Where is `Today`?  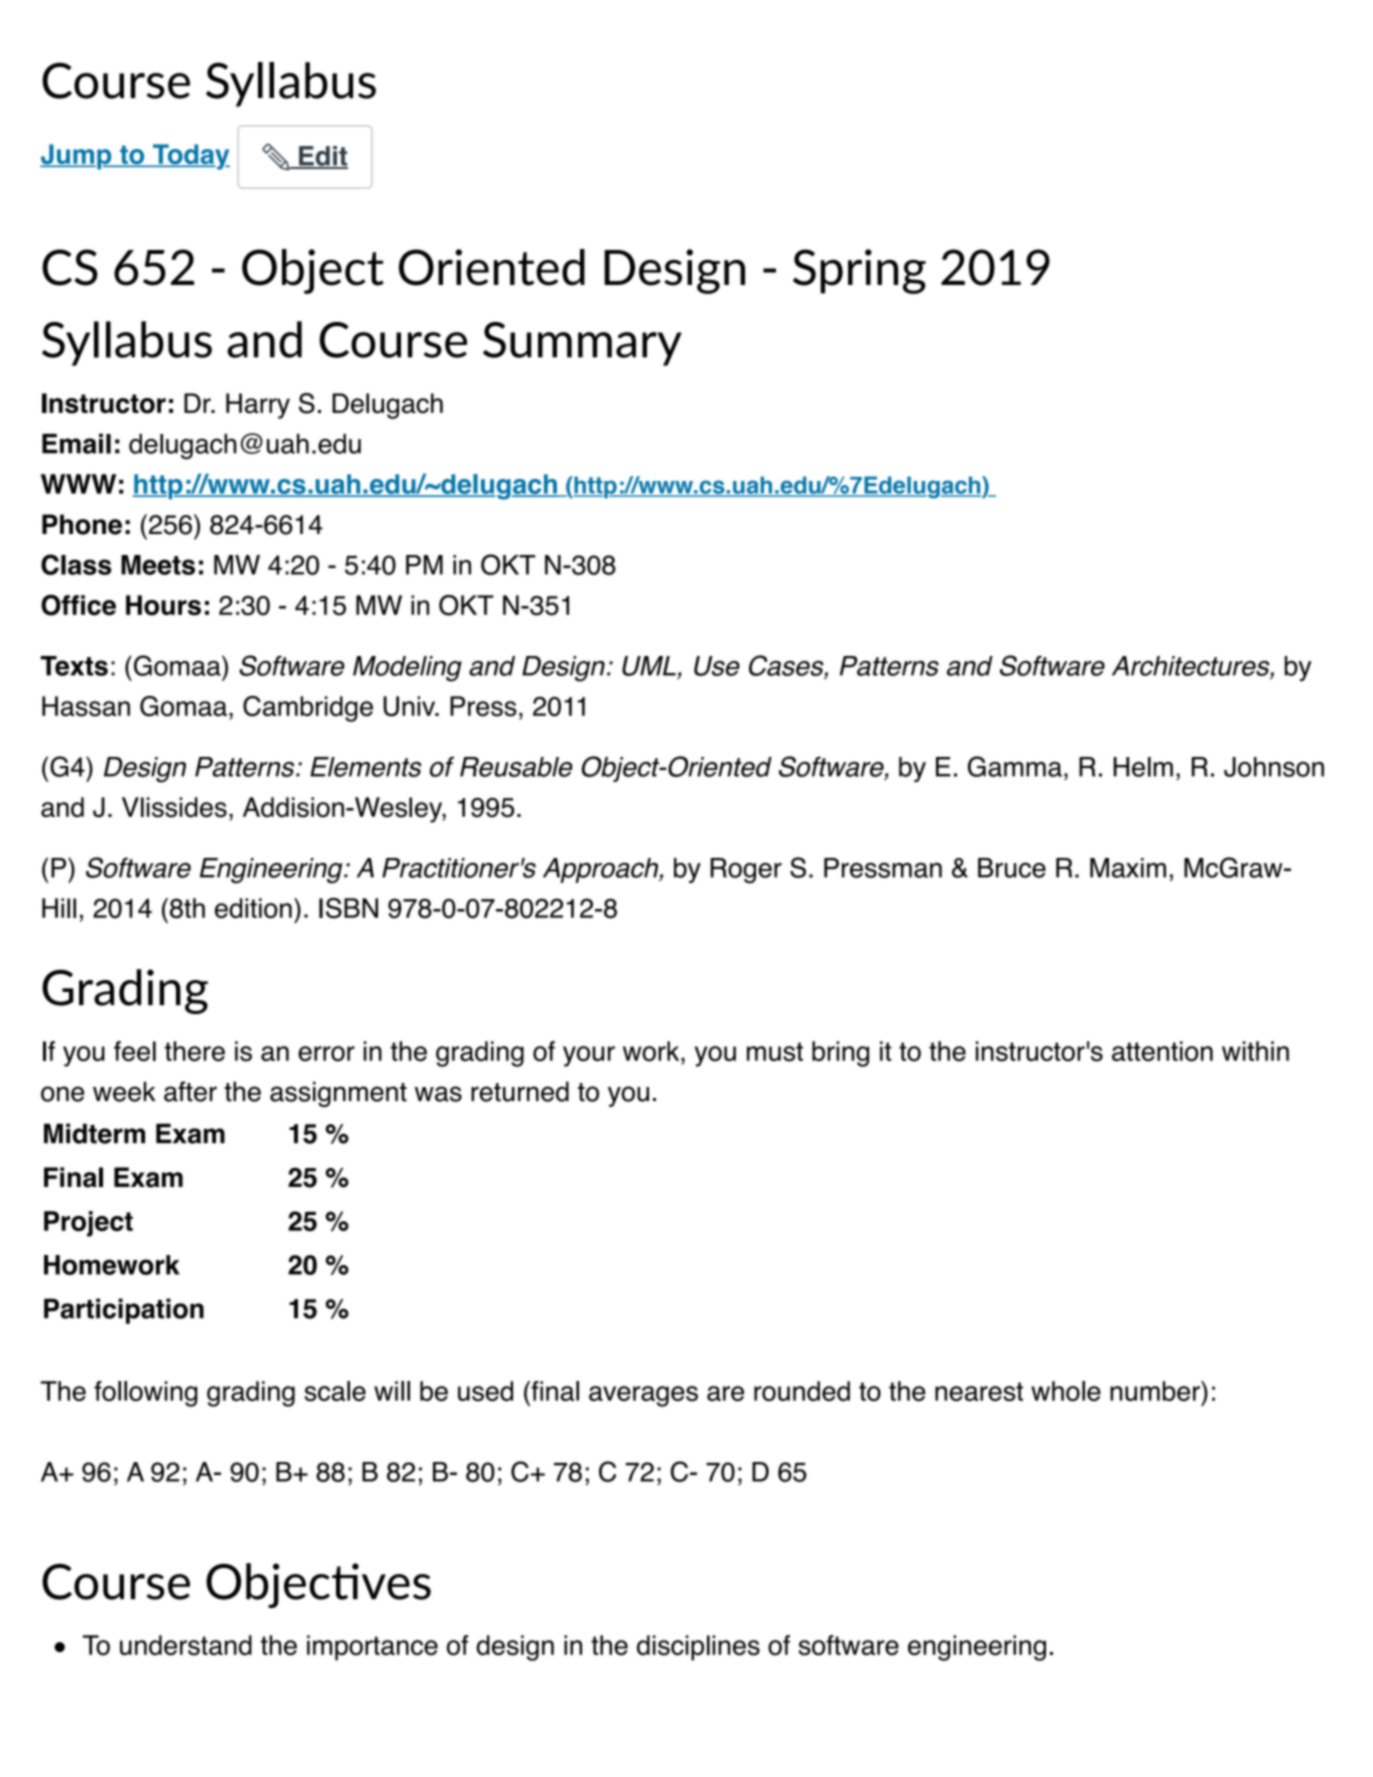
Today is located at coordinates (190, 157).
